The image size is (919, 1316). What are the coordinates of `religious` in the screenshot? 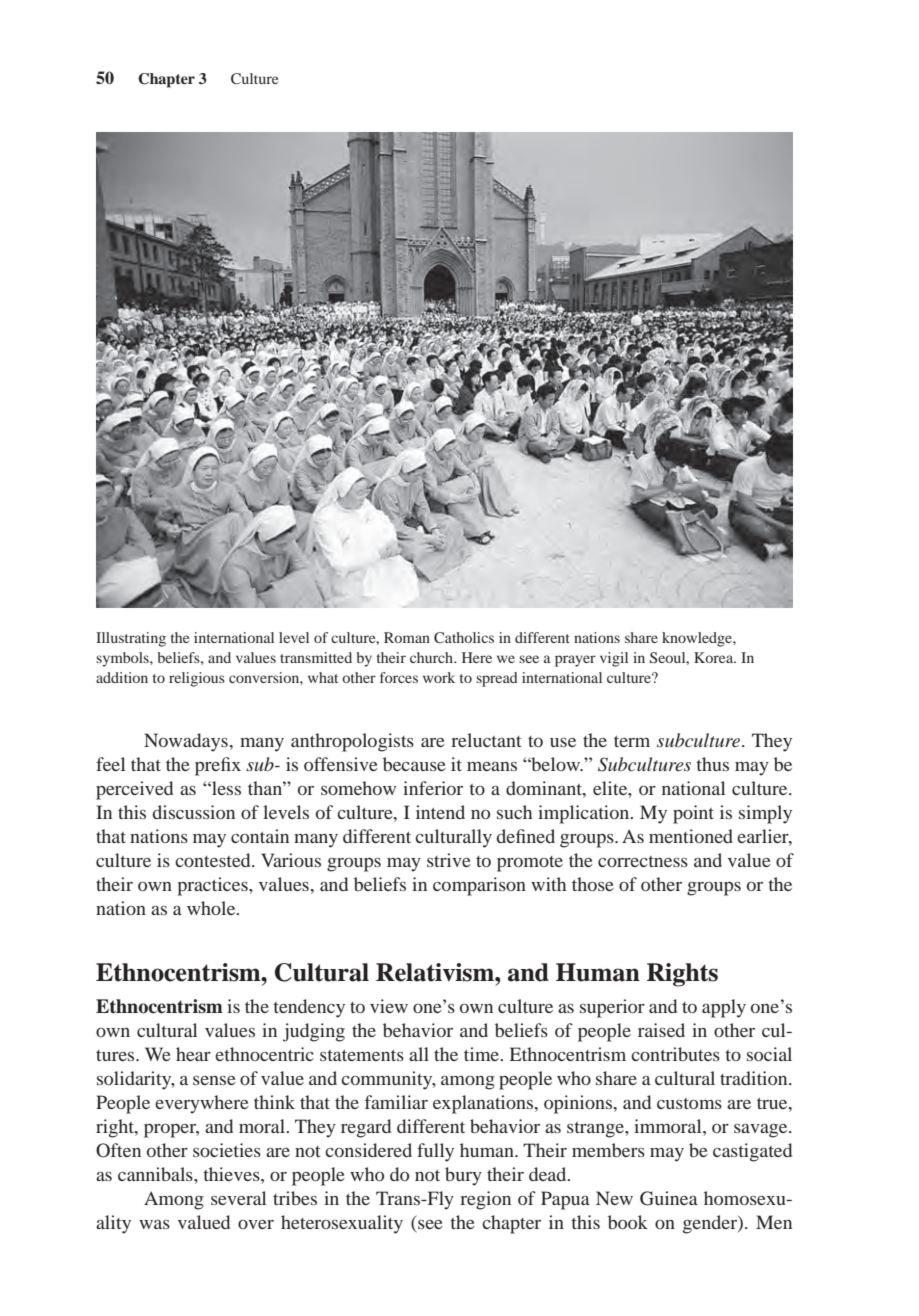 It's located at (197, 679).
